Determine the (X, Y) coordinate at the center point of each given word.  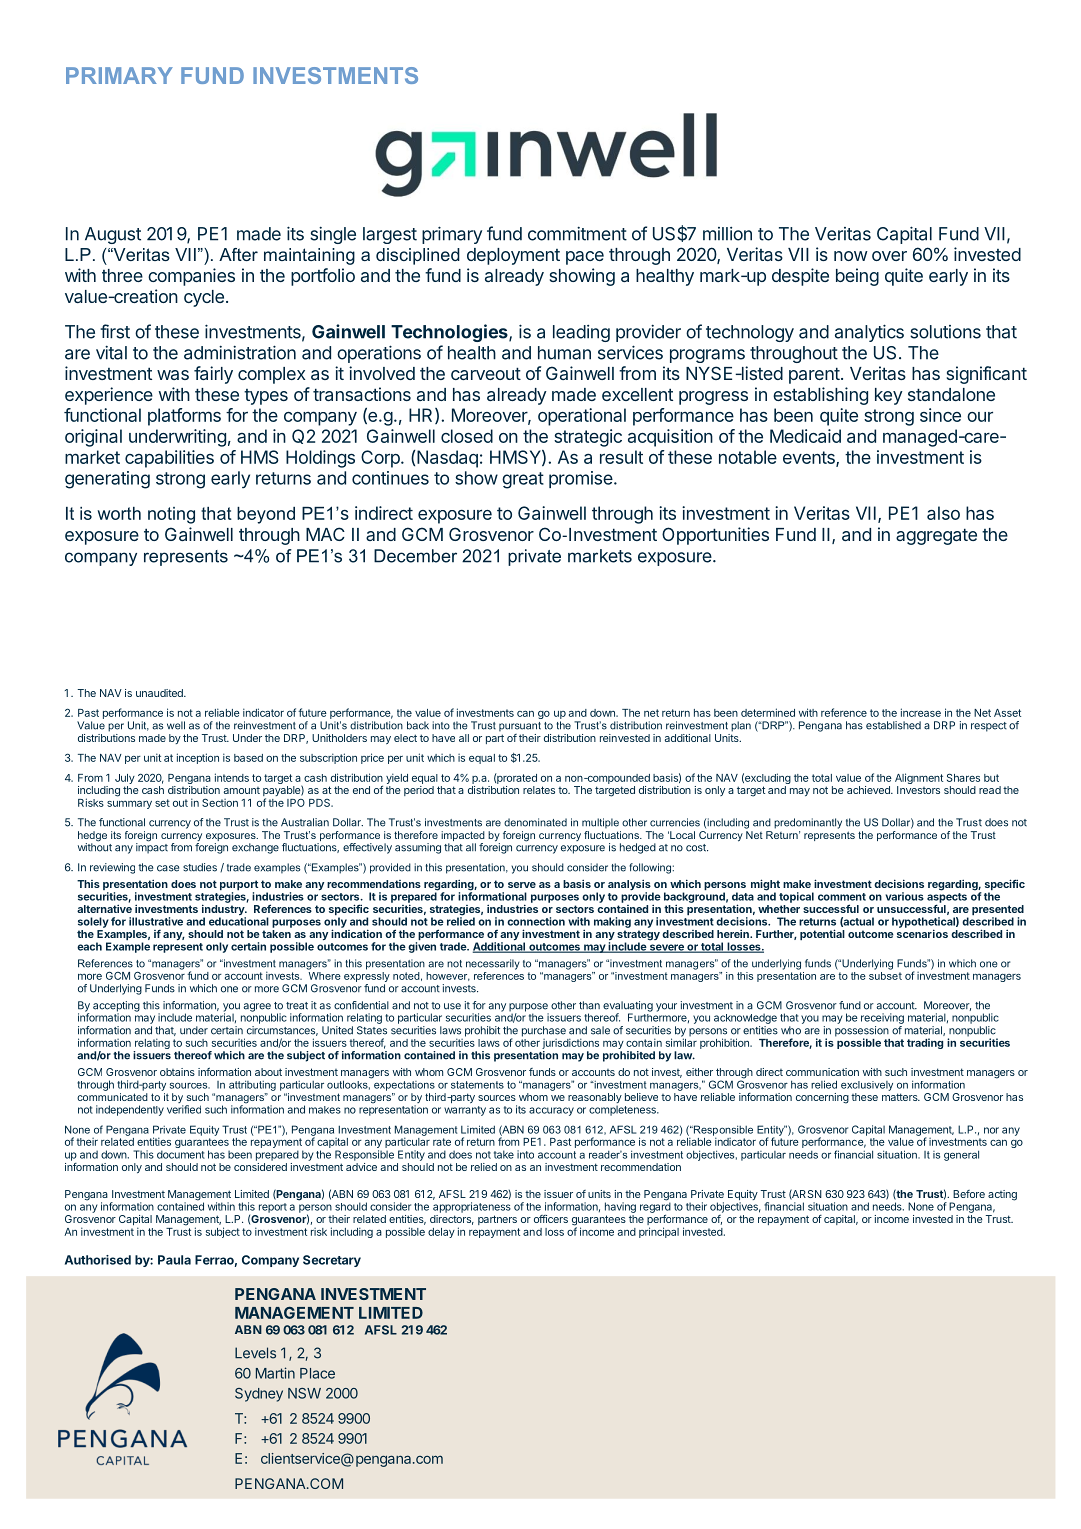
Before (969, 1194)
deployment (513, 256)
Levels (255, 1353)
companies (191, 277)
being (857, 277)
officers (551, 1219)
